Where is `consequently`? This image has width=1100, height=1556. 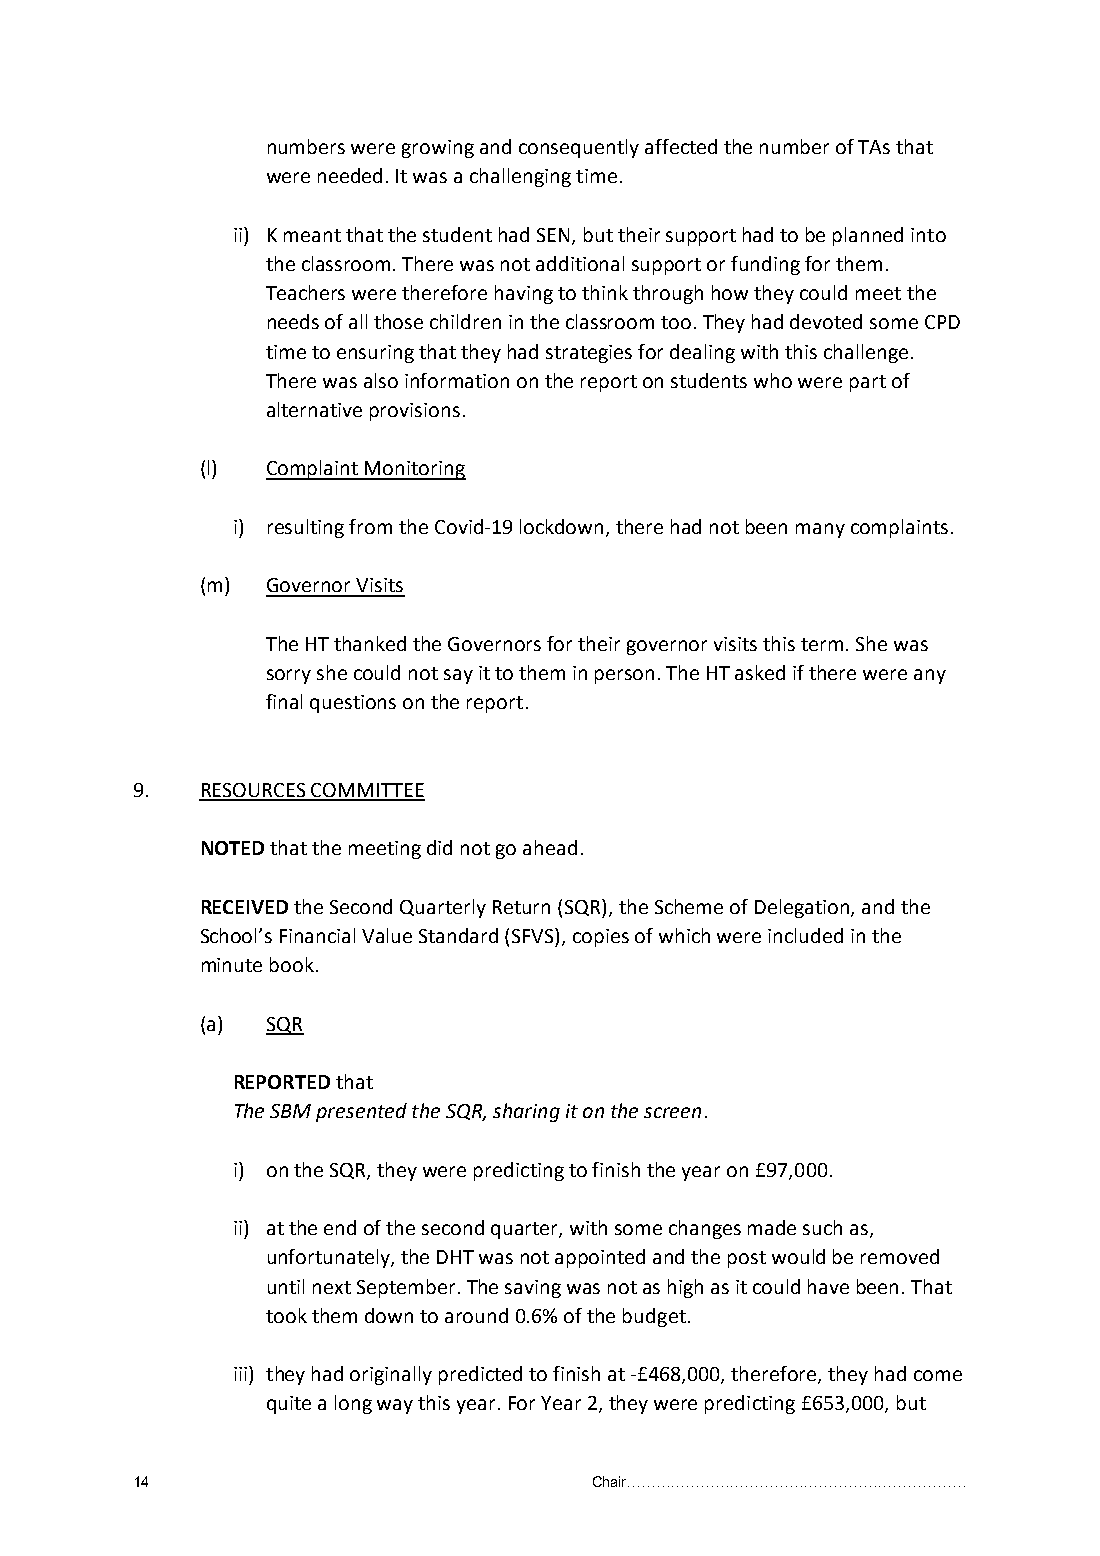 consequently is located at coordinates (579, 148).
